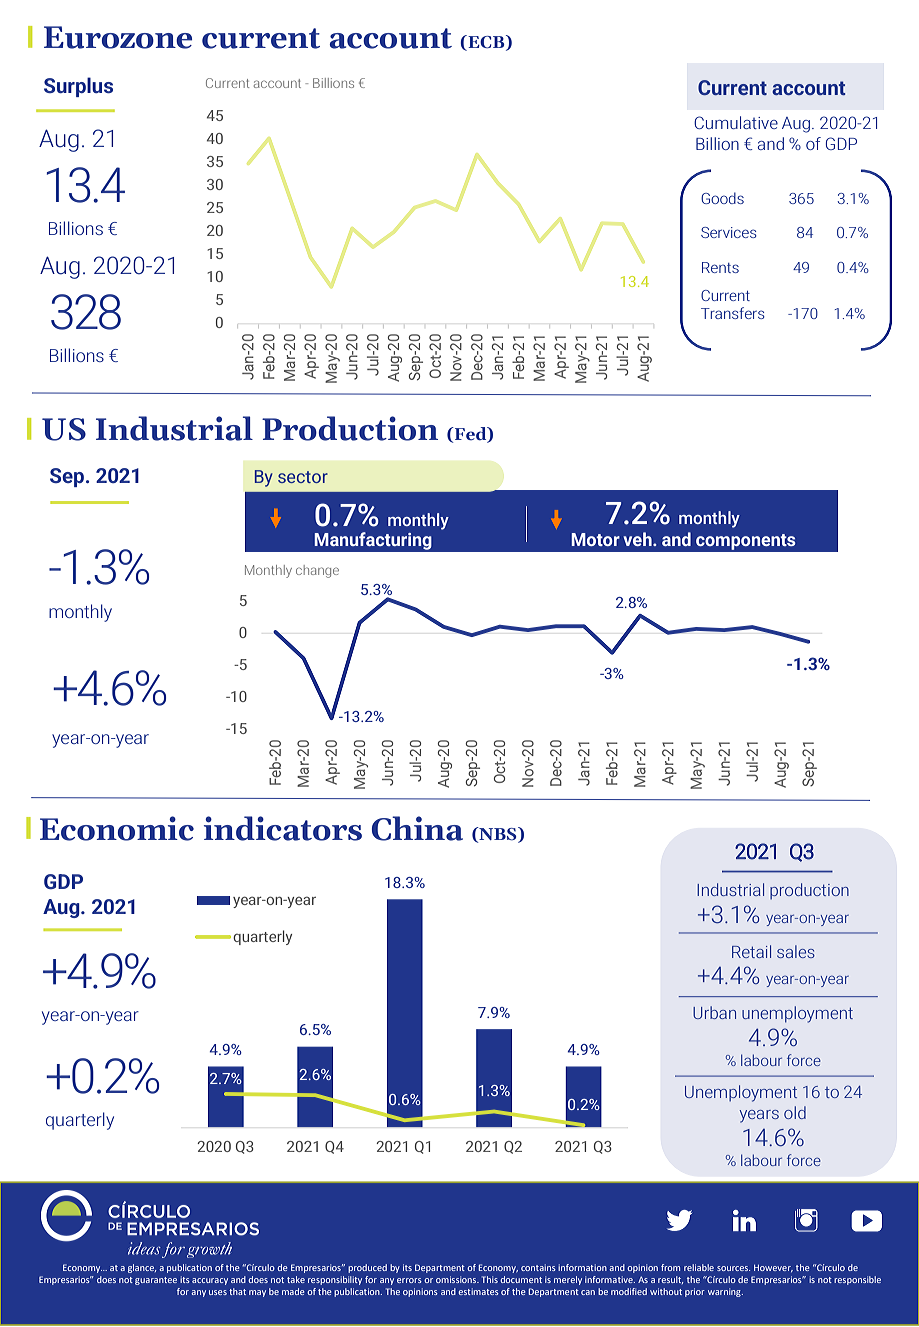 This screenshot has height=1327, width=919. Describe the element at coordinates (751, 951) in the screenshot. I see `Retail` at that location.
